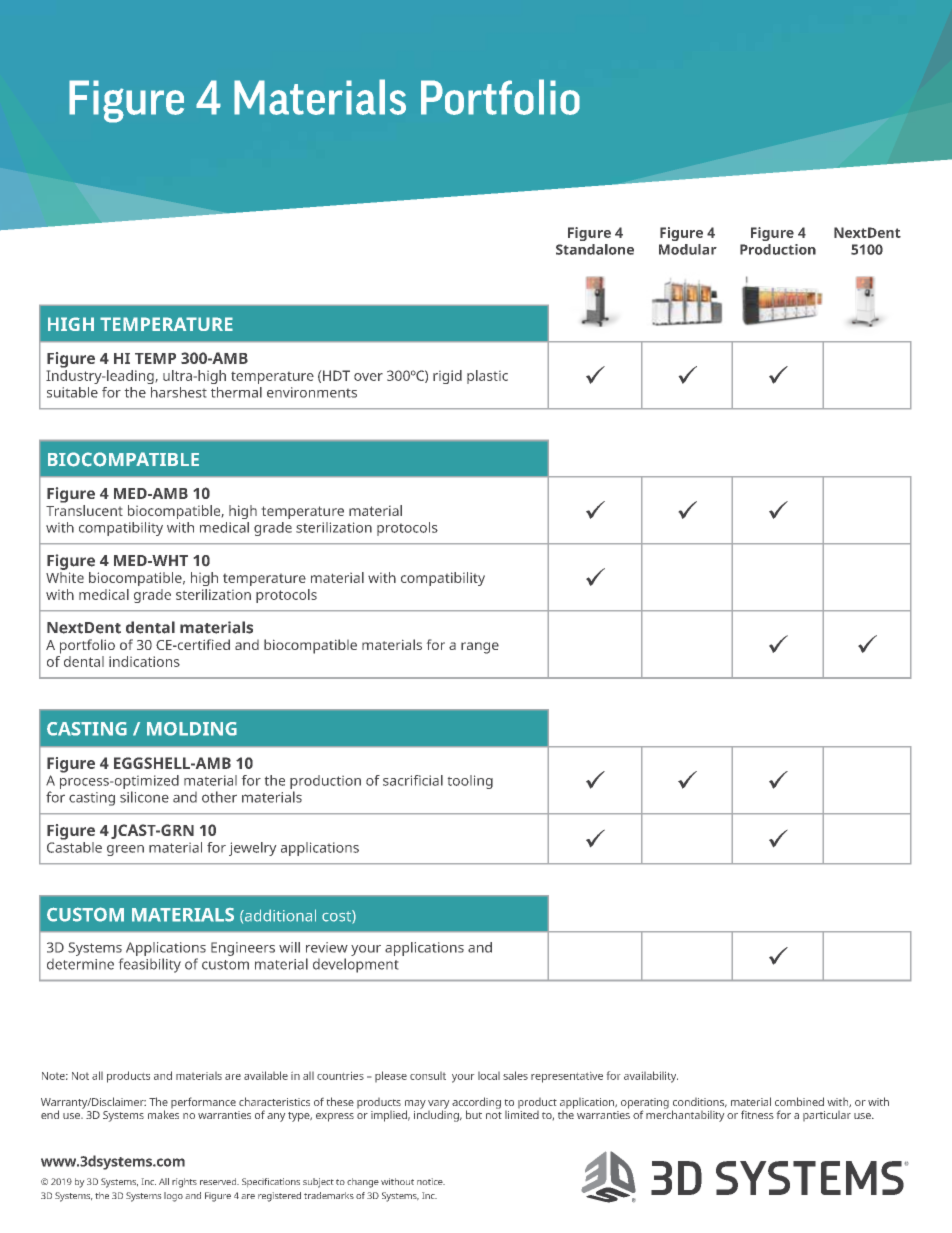  I want to click on fitness, so click(757, 1114).
